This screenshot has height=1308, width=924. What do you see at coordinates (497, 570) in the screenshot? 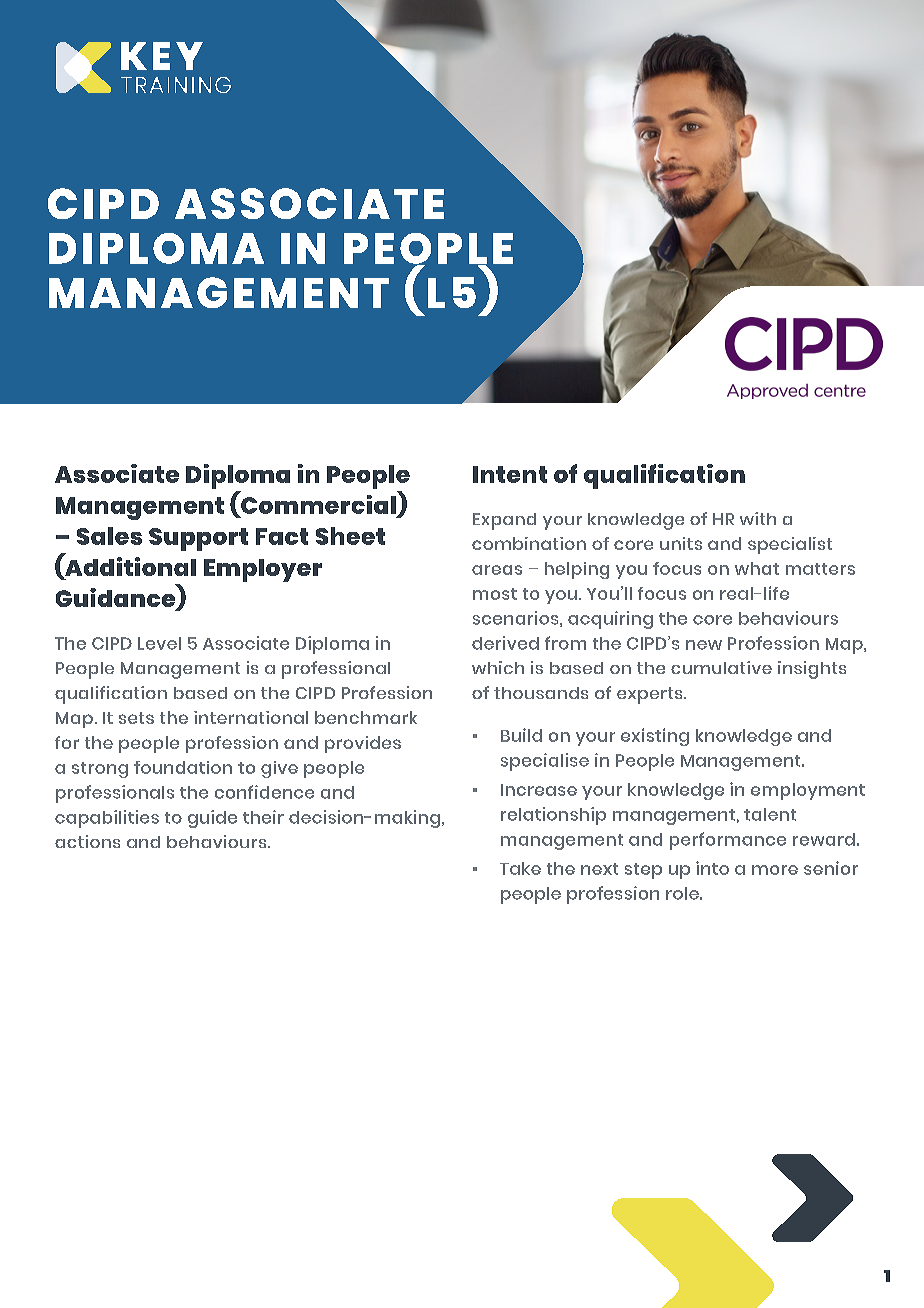
I see `areas` at bounding box center [497, 570].
